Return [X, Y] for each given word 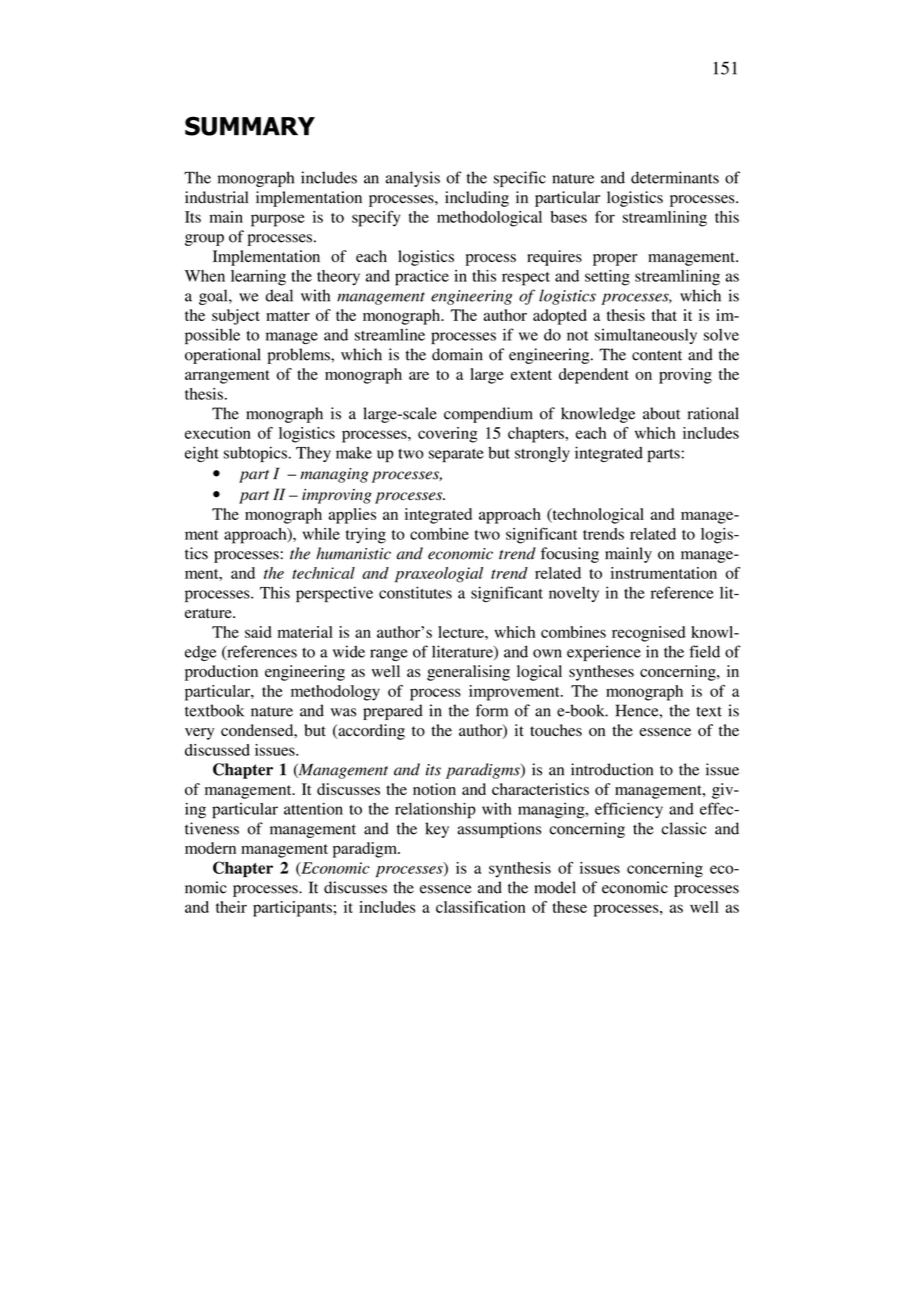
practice [422, 278]
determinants [675, 177]
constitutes [415, 592]
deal [279, 295]
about [661, 413]
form [492, 710]
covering [448, 435]
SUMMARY [250, 126]
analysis [413, 179]
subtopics [255, 454]
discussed [217, 750]
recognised [648, 634]
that [664, 315]
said [258, 632]
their [231, 907]
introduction [612, 769]
